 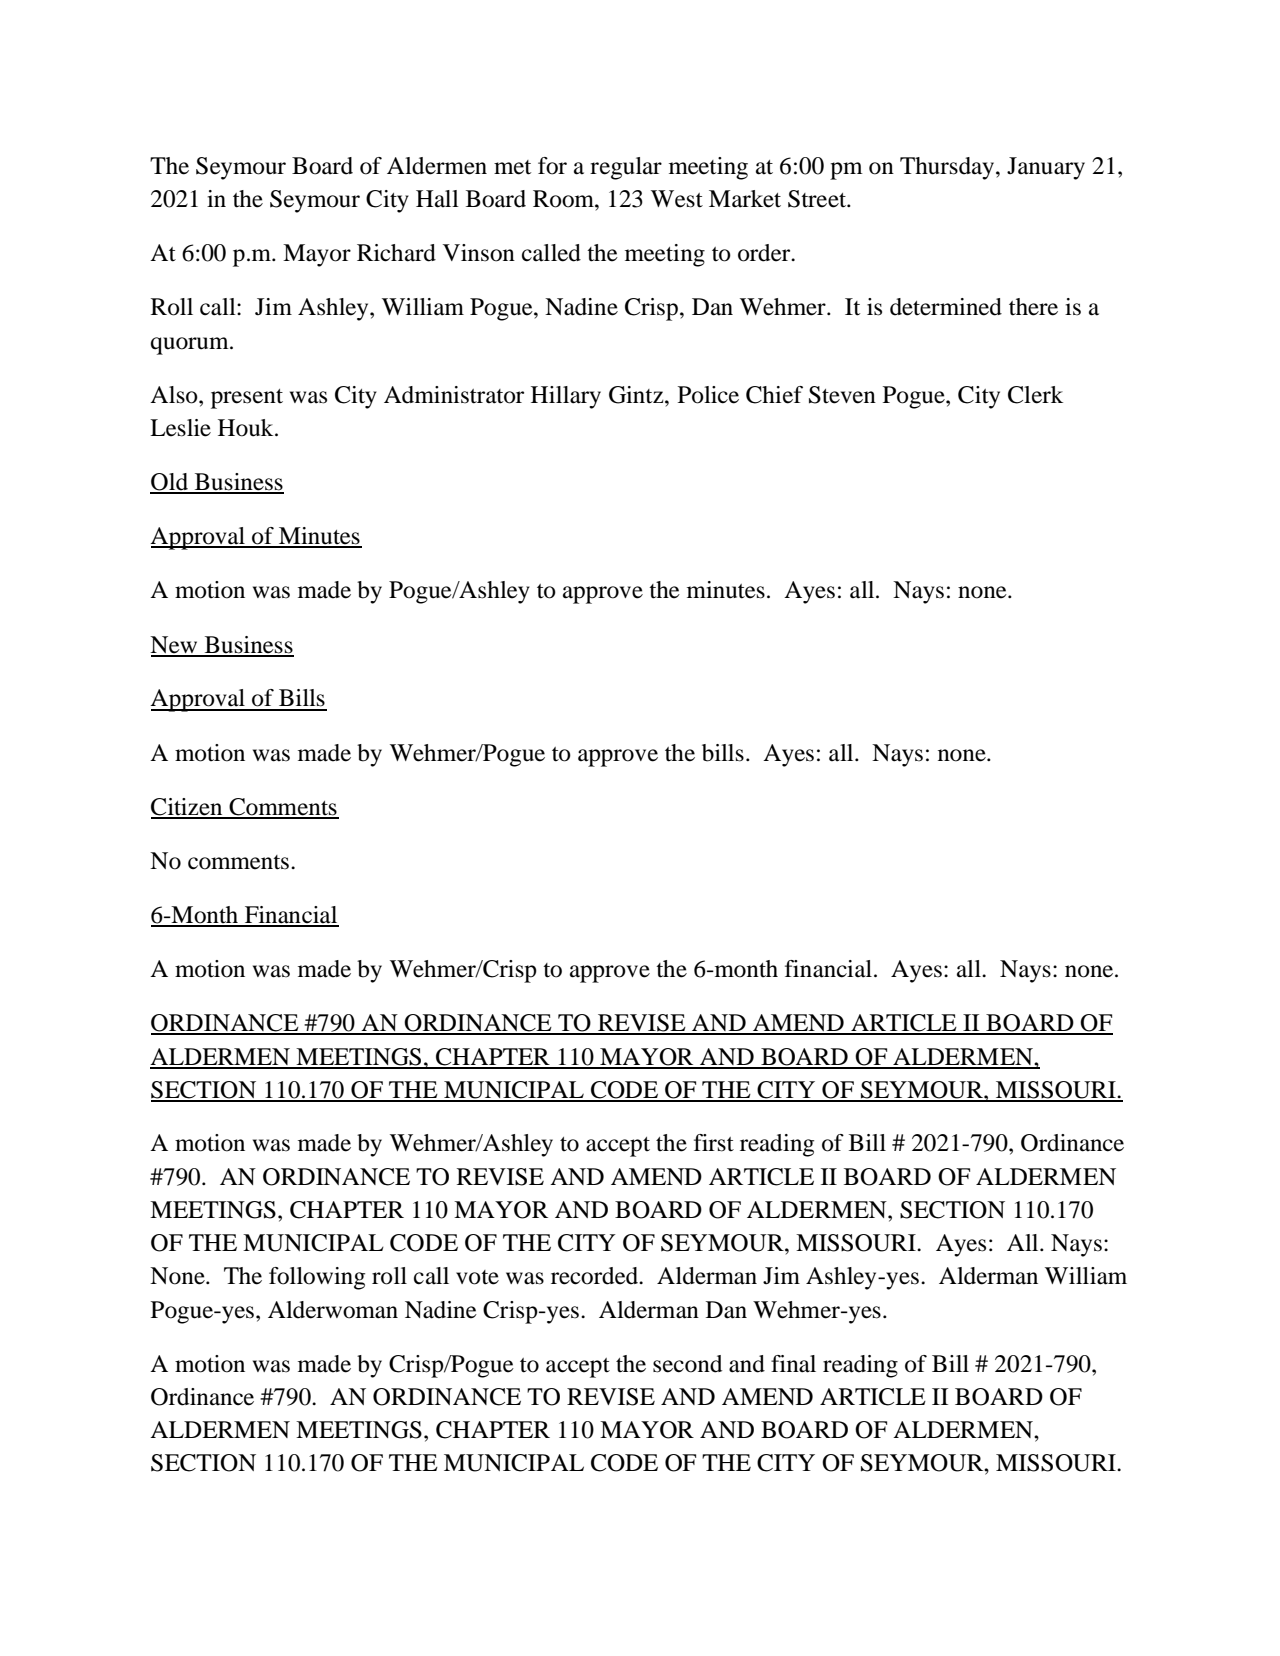 I want to click on final, so click(x=793, y=1364).
